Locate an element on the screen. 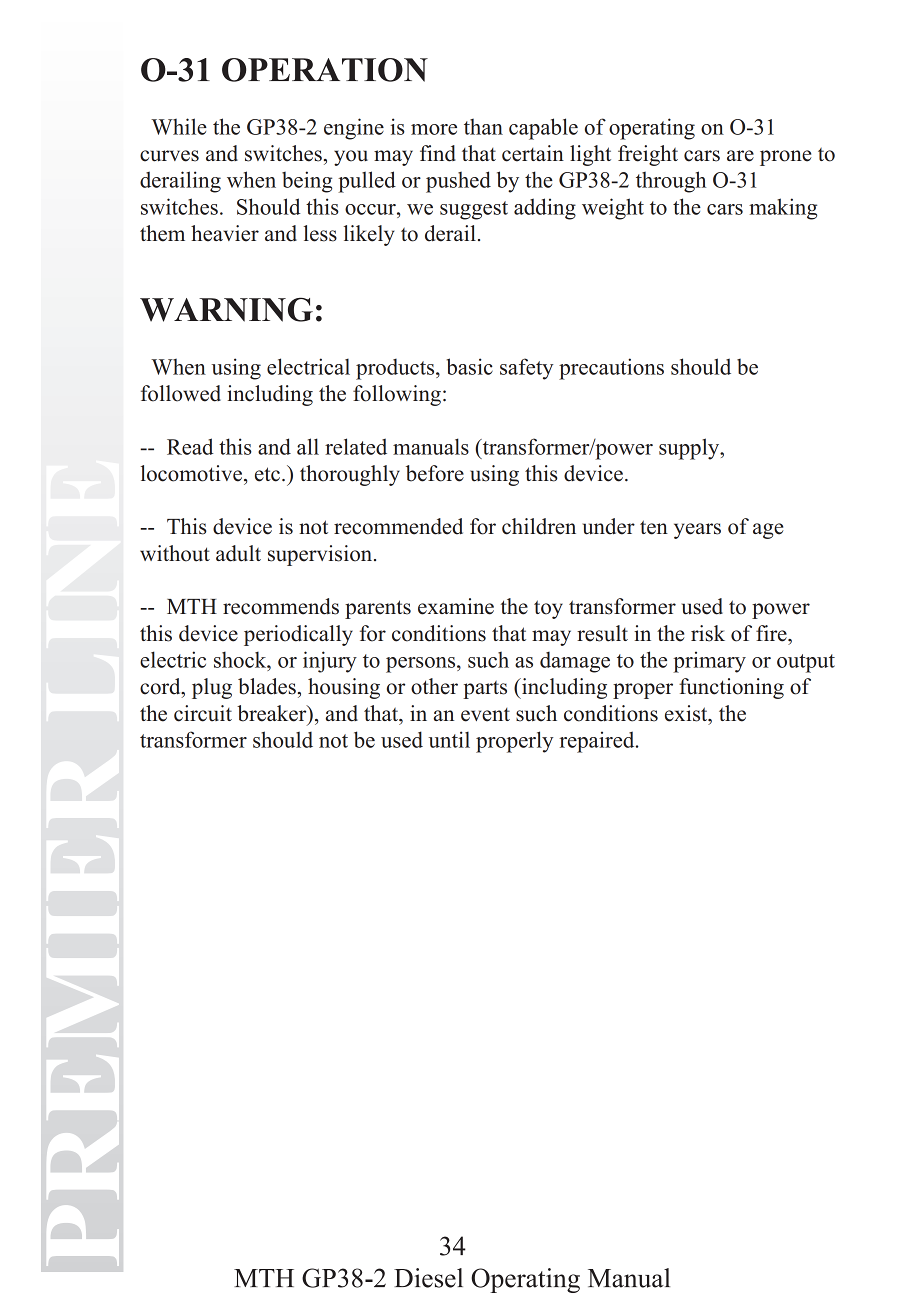 This screenshot has height=1316, width=905. Diesel is located at coordinates (428, 1278).
